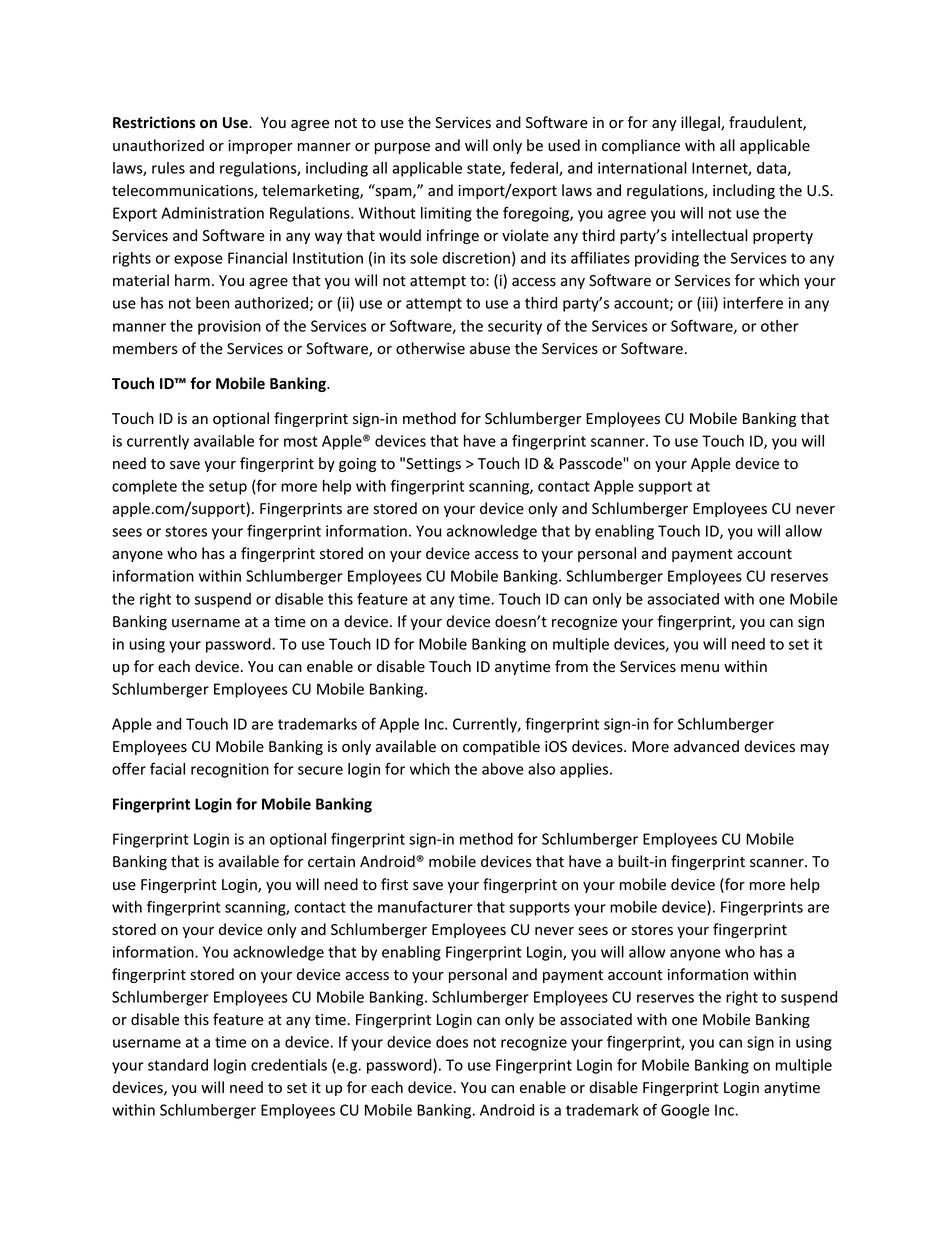 Image resolution: width=952 pixels, height=1233 pixels. I want to click on credentials, so click(289, 1065).
